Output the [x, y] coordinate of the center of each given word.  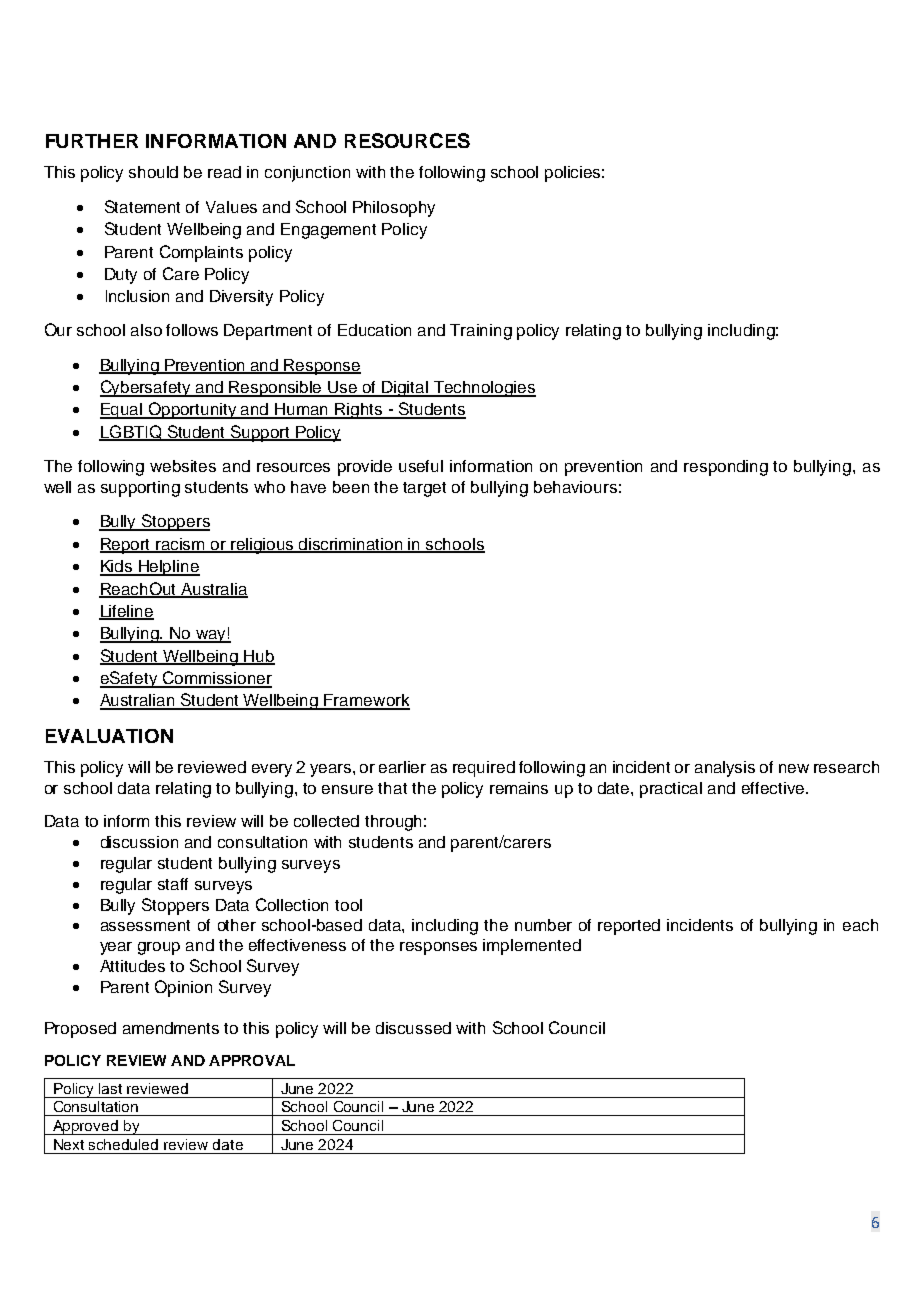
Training [481, 332]
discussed [413, 1028]
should [153, 172]
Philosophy [394, 209]
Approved [85, 1127]
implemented [532, 947]
